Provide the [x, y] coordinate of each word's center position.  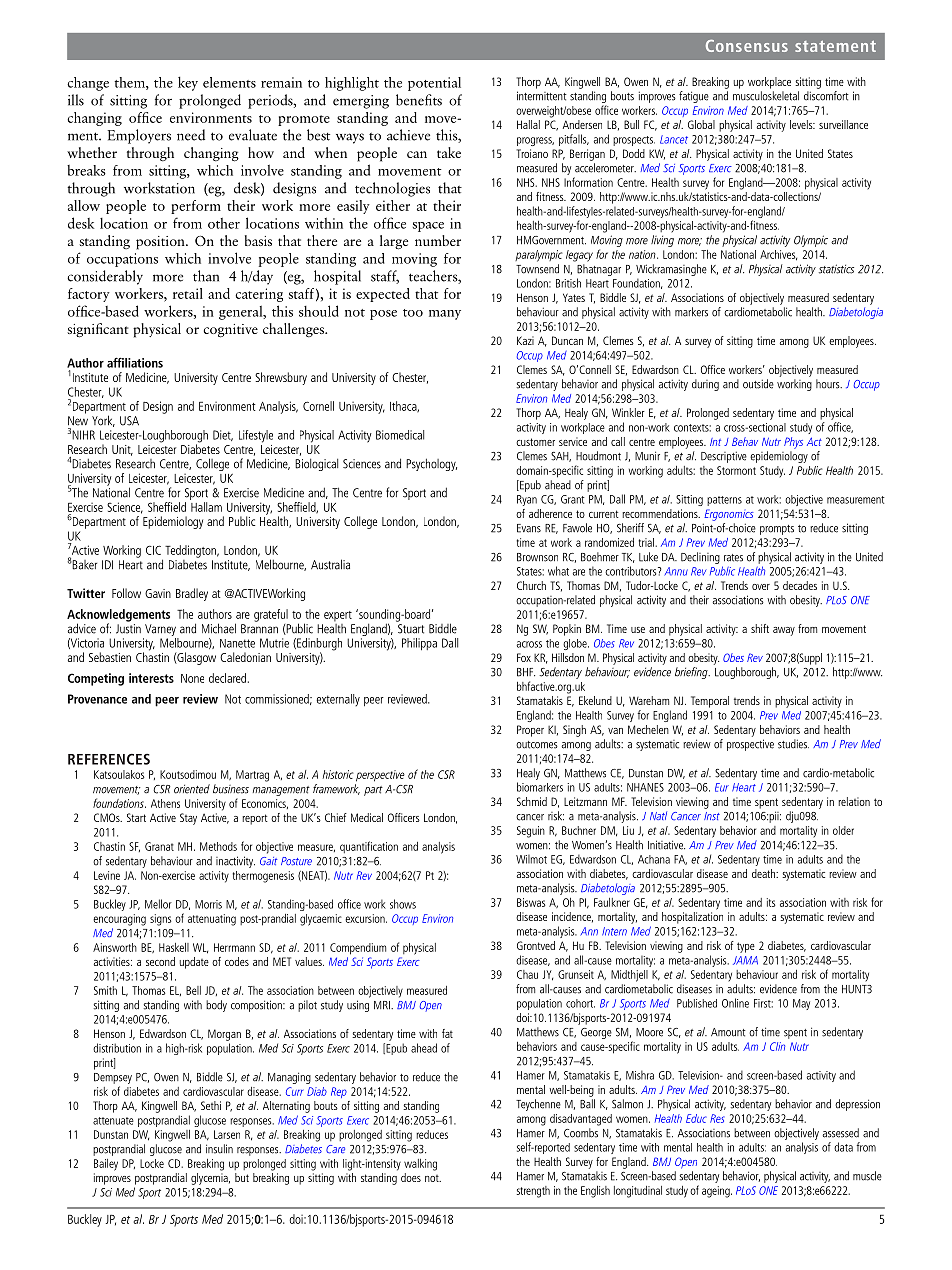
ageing [717, 1192]
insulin [219, 1149]
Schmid [532, 801]
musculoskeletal [766, 96]
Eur [722, 787]
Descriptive [724, 457]
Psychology [431, 464]
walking [420, 1165]
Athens [165, 803]
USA [129, 421]
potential [434, 84]
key [188, 83]
